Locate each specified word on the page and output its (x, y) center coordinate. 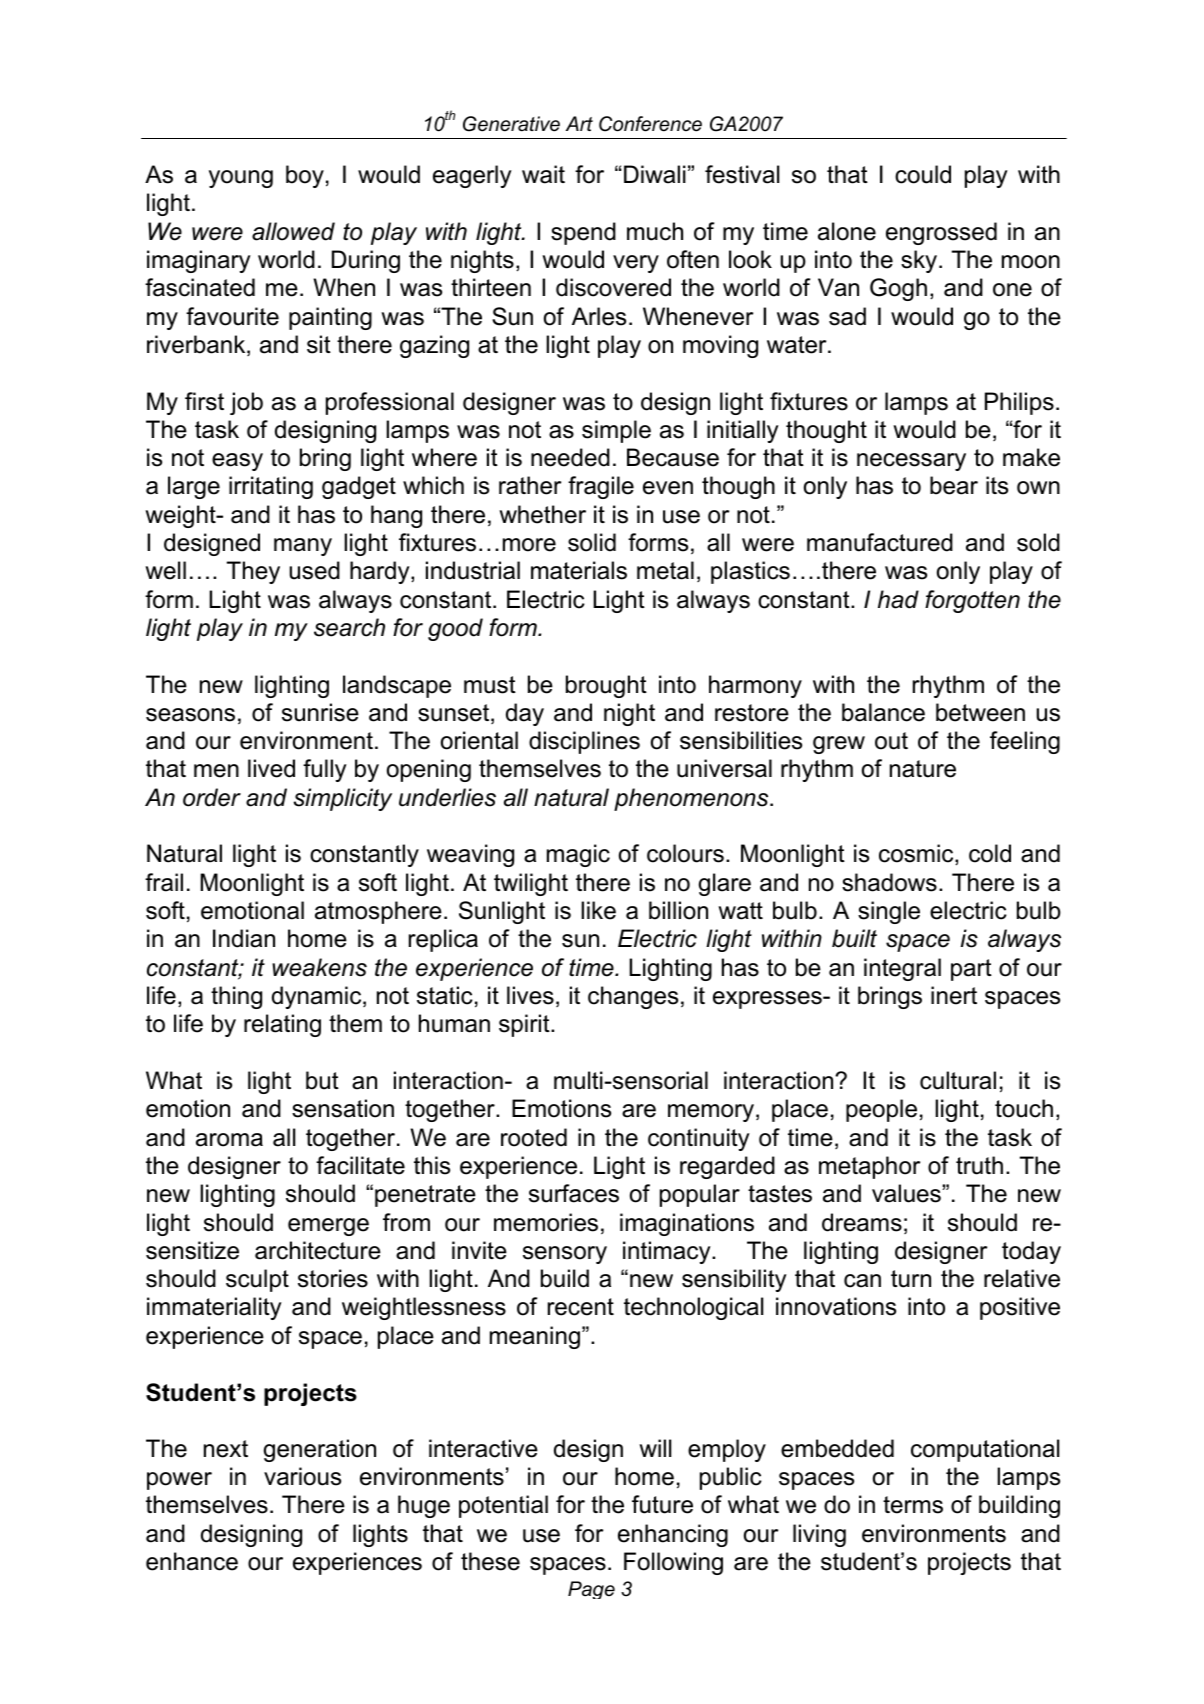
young (241, 179)
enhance (192, 1561)
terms (913, 1505)
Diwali (655, 174)
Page (591, 1590)
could (923, 174)
